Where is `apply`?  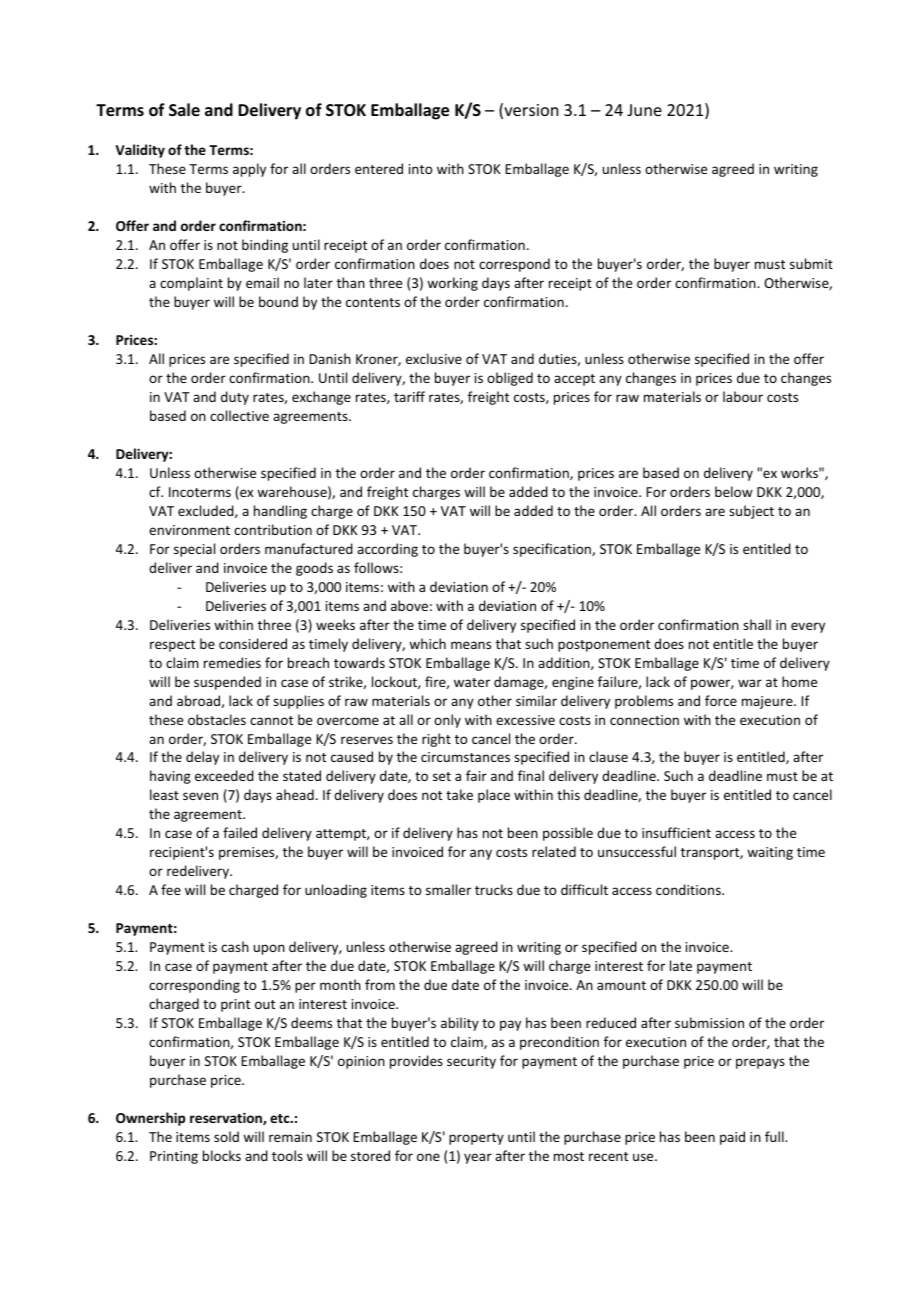
apply is located at coordinates (249, 170).
